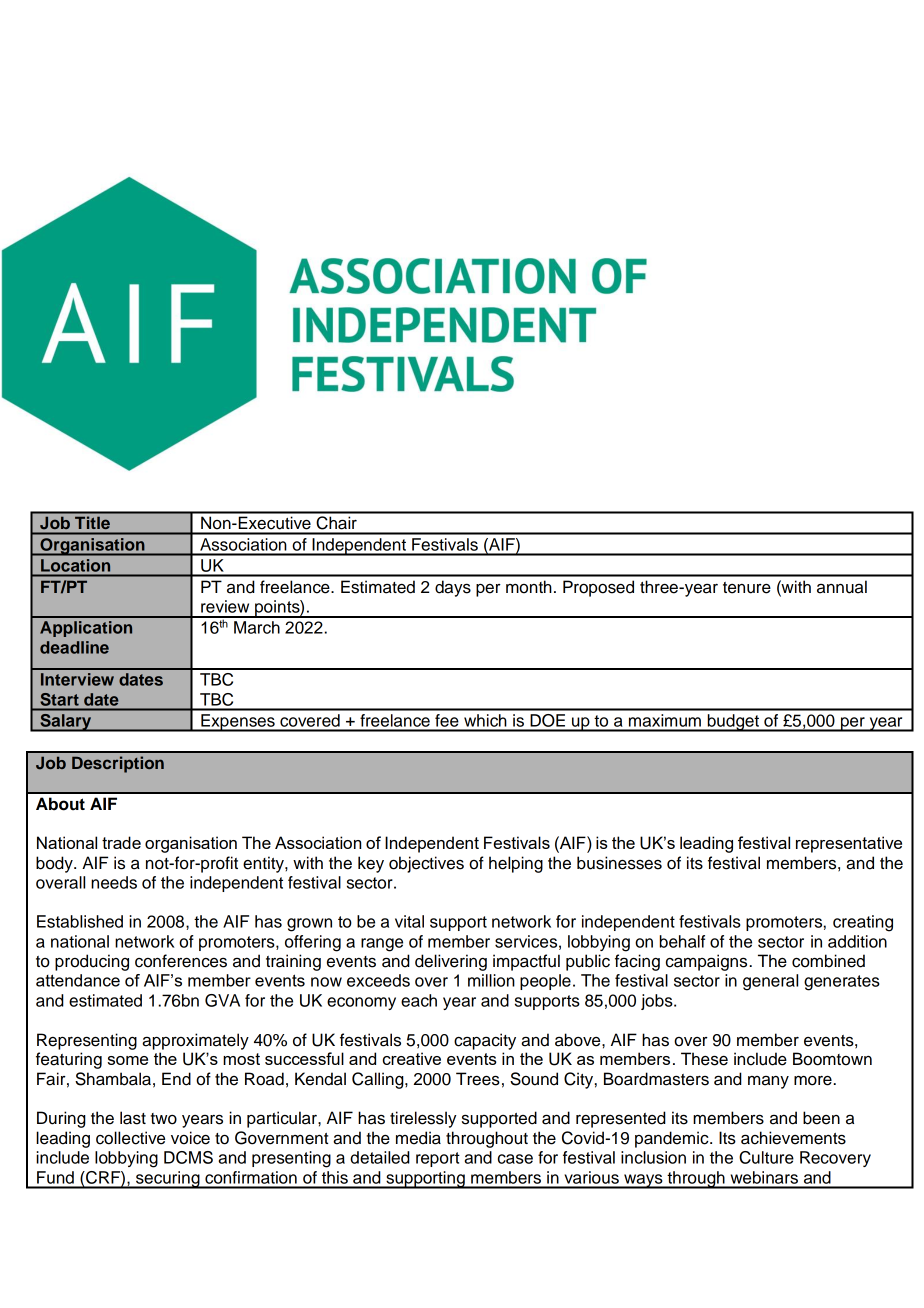  I want to click on review, so click(225, 606).
